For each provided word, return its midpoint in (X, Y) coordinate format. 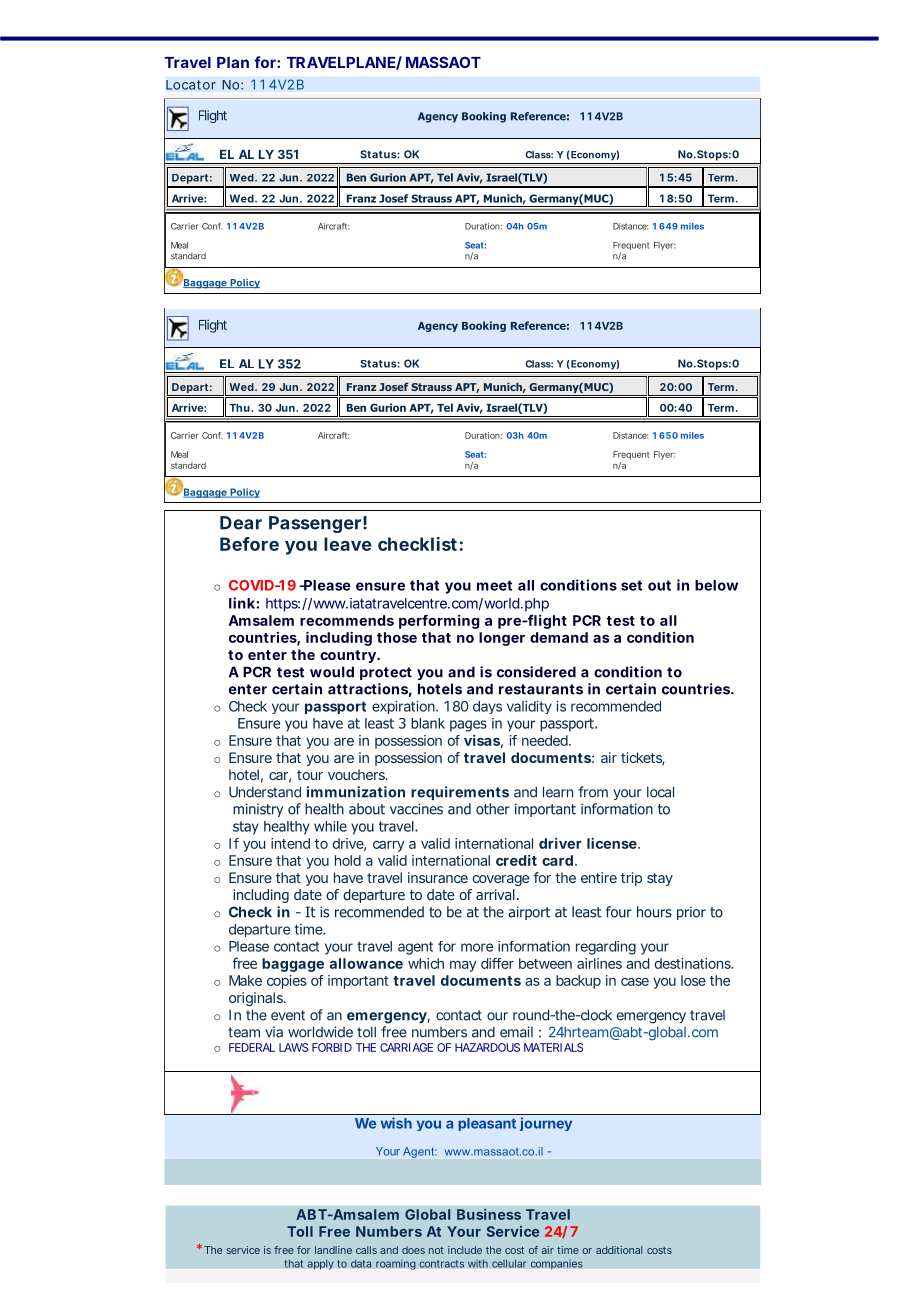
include (465, 1250)
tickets (642, 759)
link (243, 603)
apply (320, 1264)
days (487, 707)
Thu (239, 408)
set (631, 585)
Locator (191, 85)
